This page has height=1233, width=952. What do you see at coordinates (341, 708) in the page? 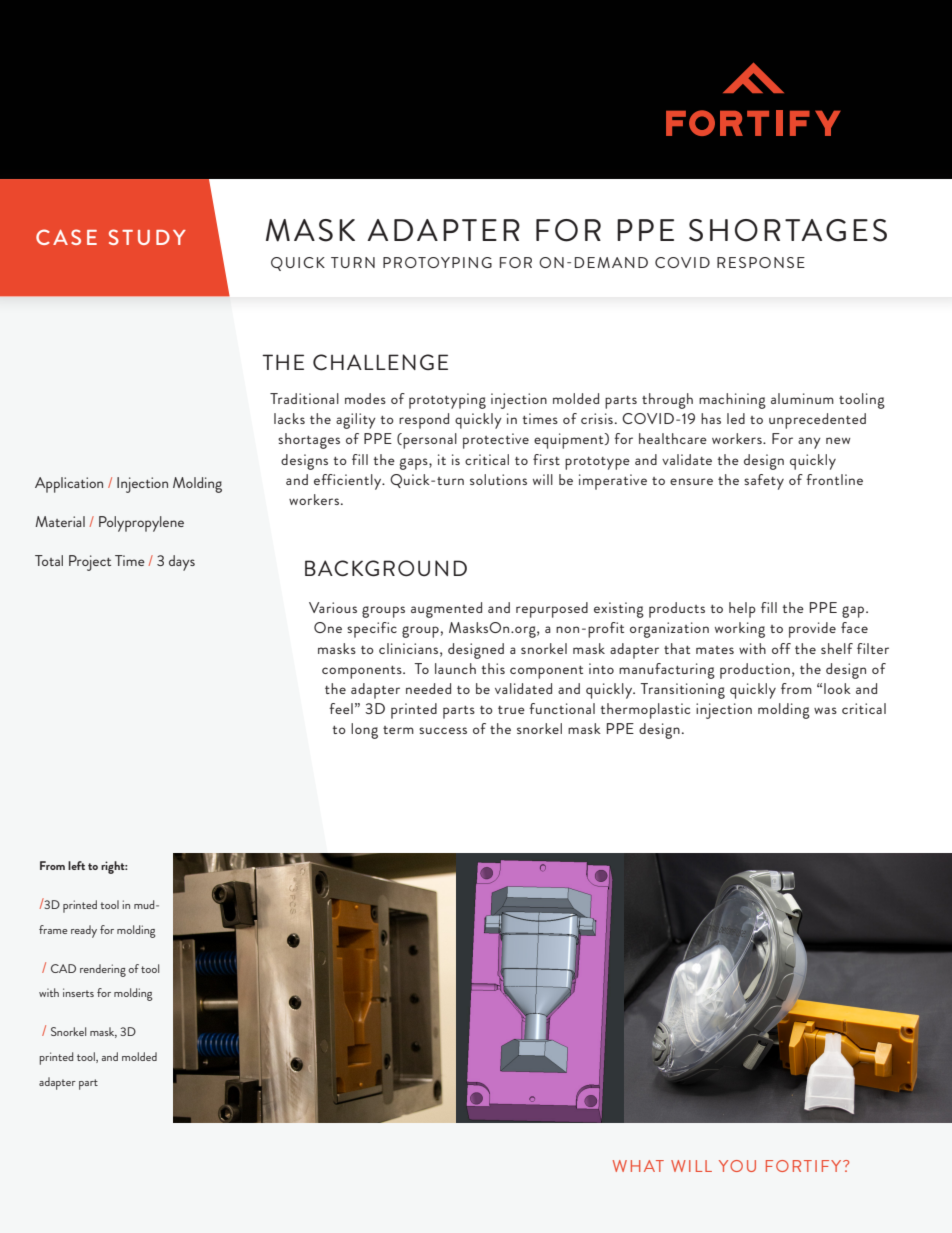
I see `feel` at bounding box center [341, 708].
